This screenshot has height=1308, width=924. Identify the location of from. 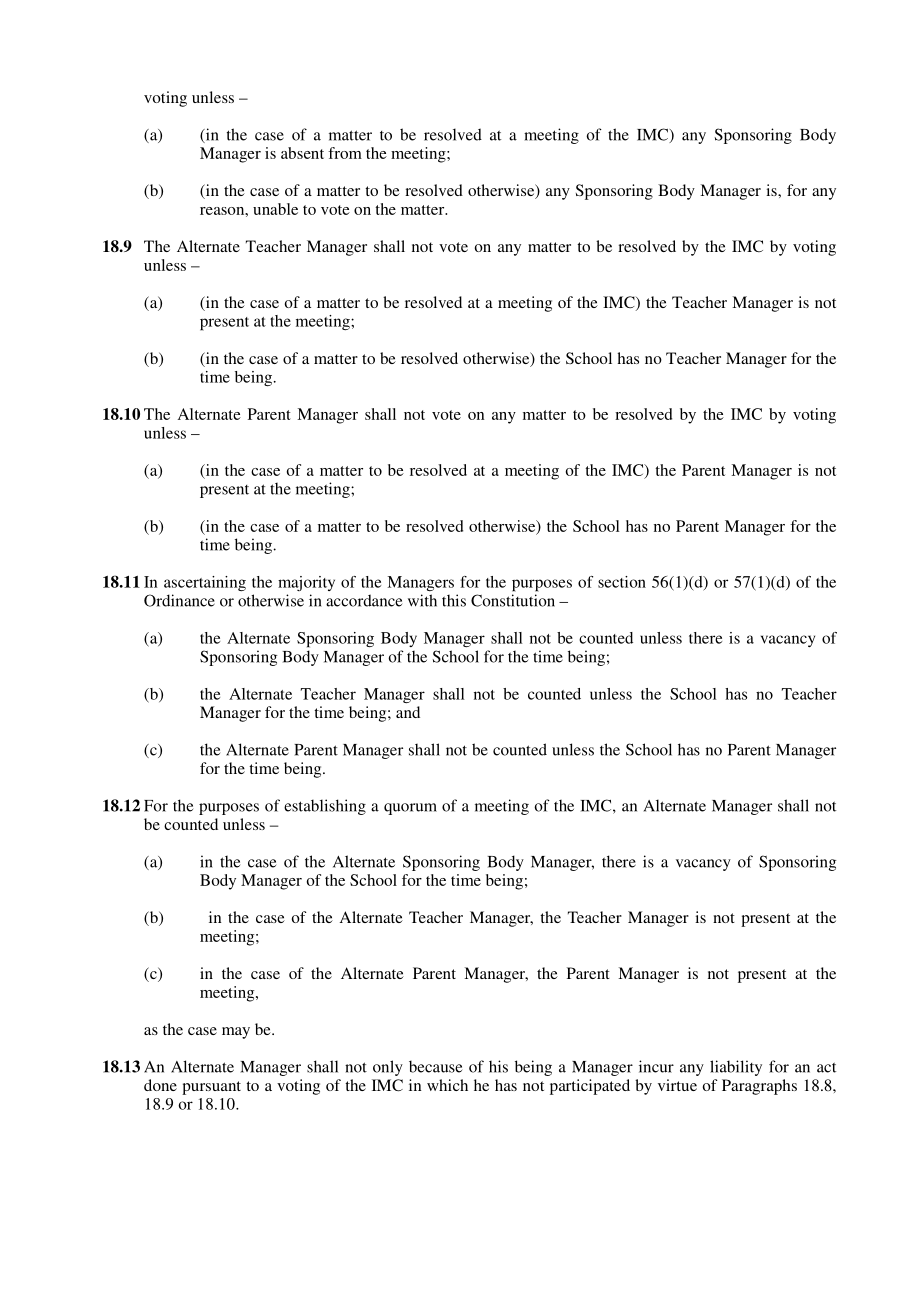
(345, 153).
